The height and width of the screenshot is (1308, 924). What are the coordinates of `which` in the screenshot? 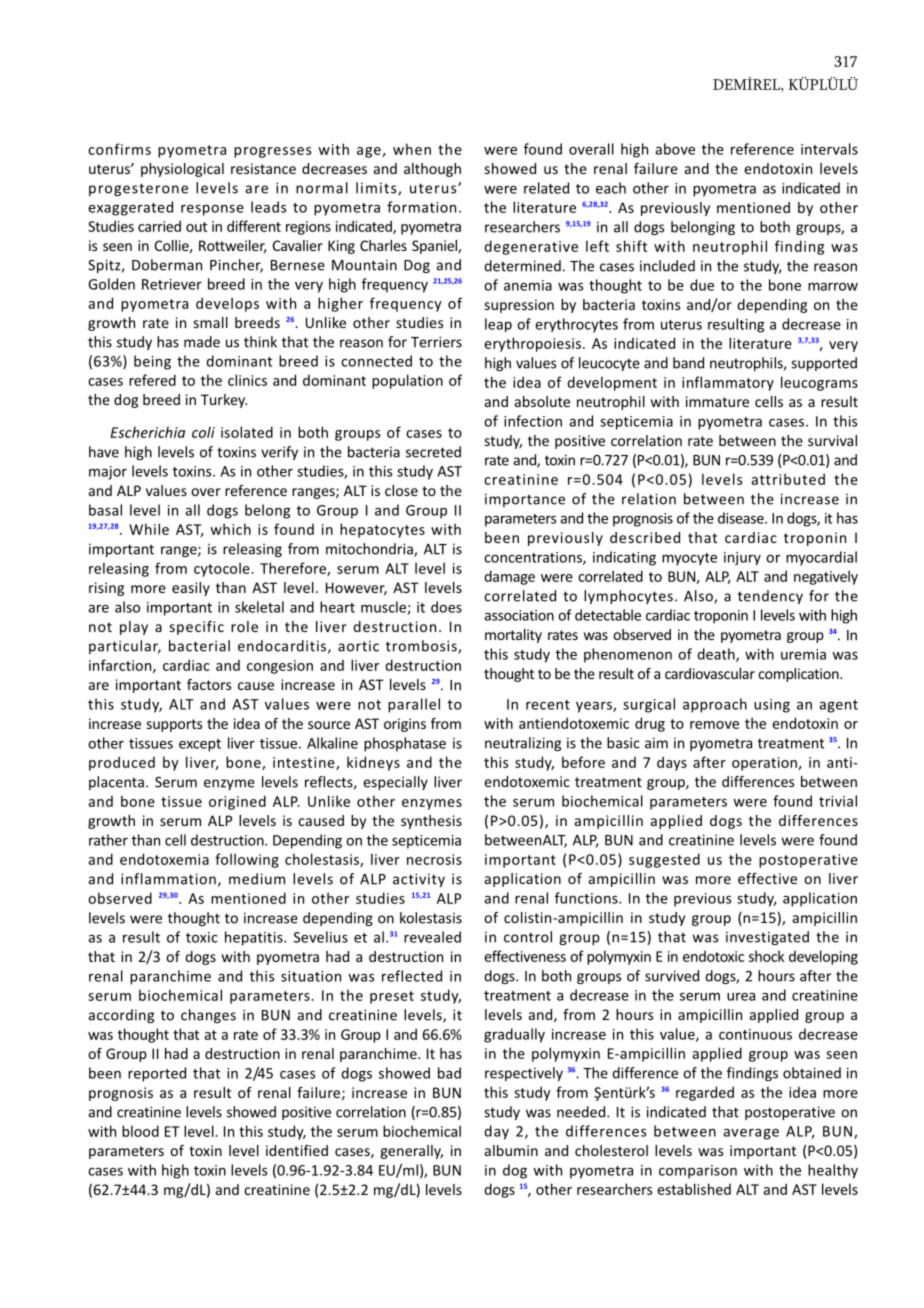 It's located at (230, 529).
